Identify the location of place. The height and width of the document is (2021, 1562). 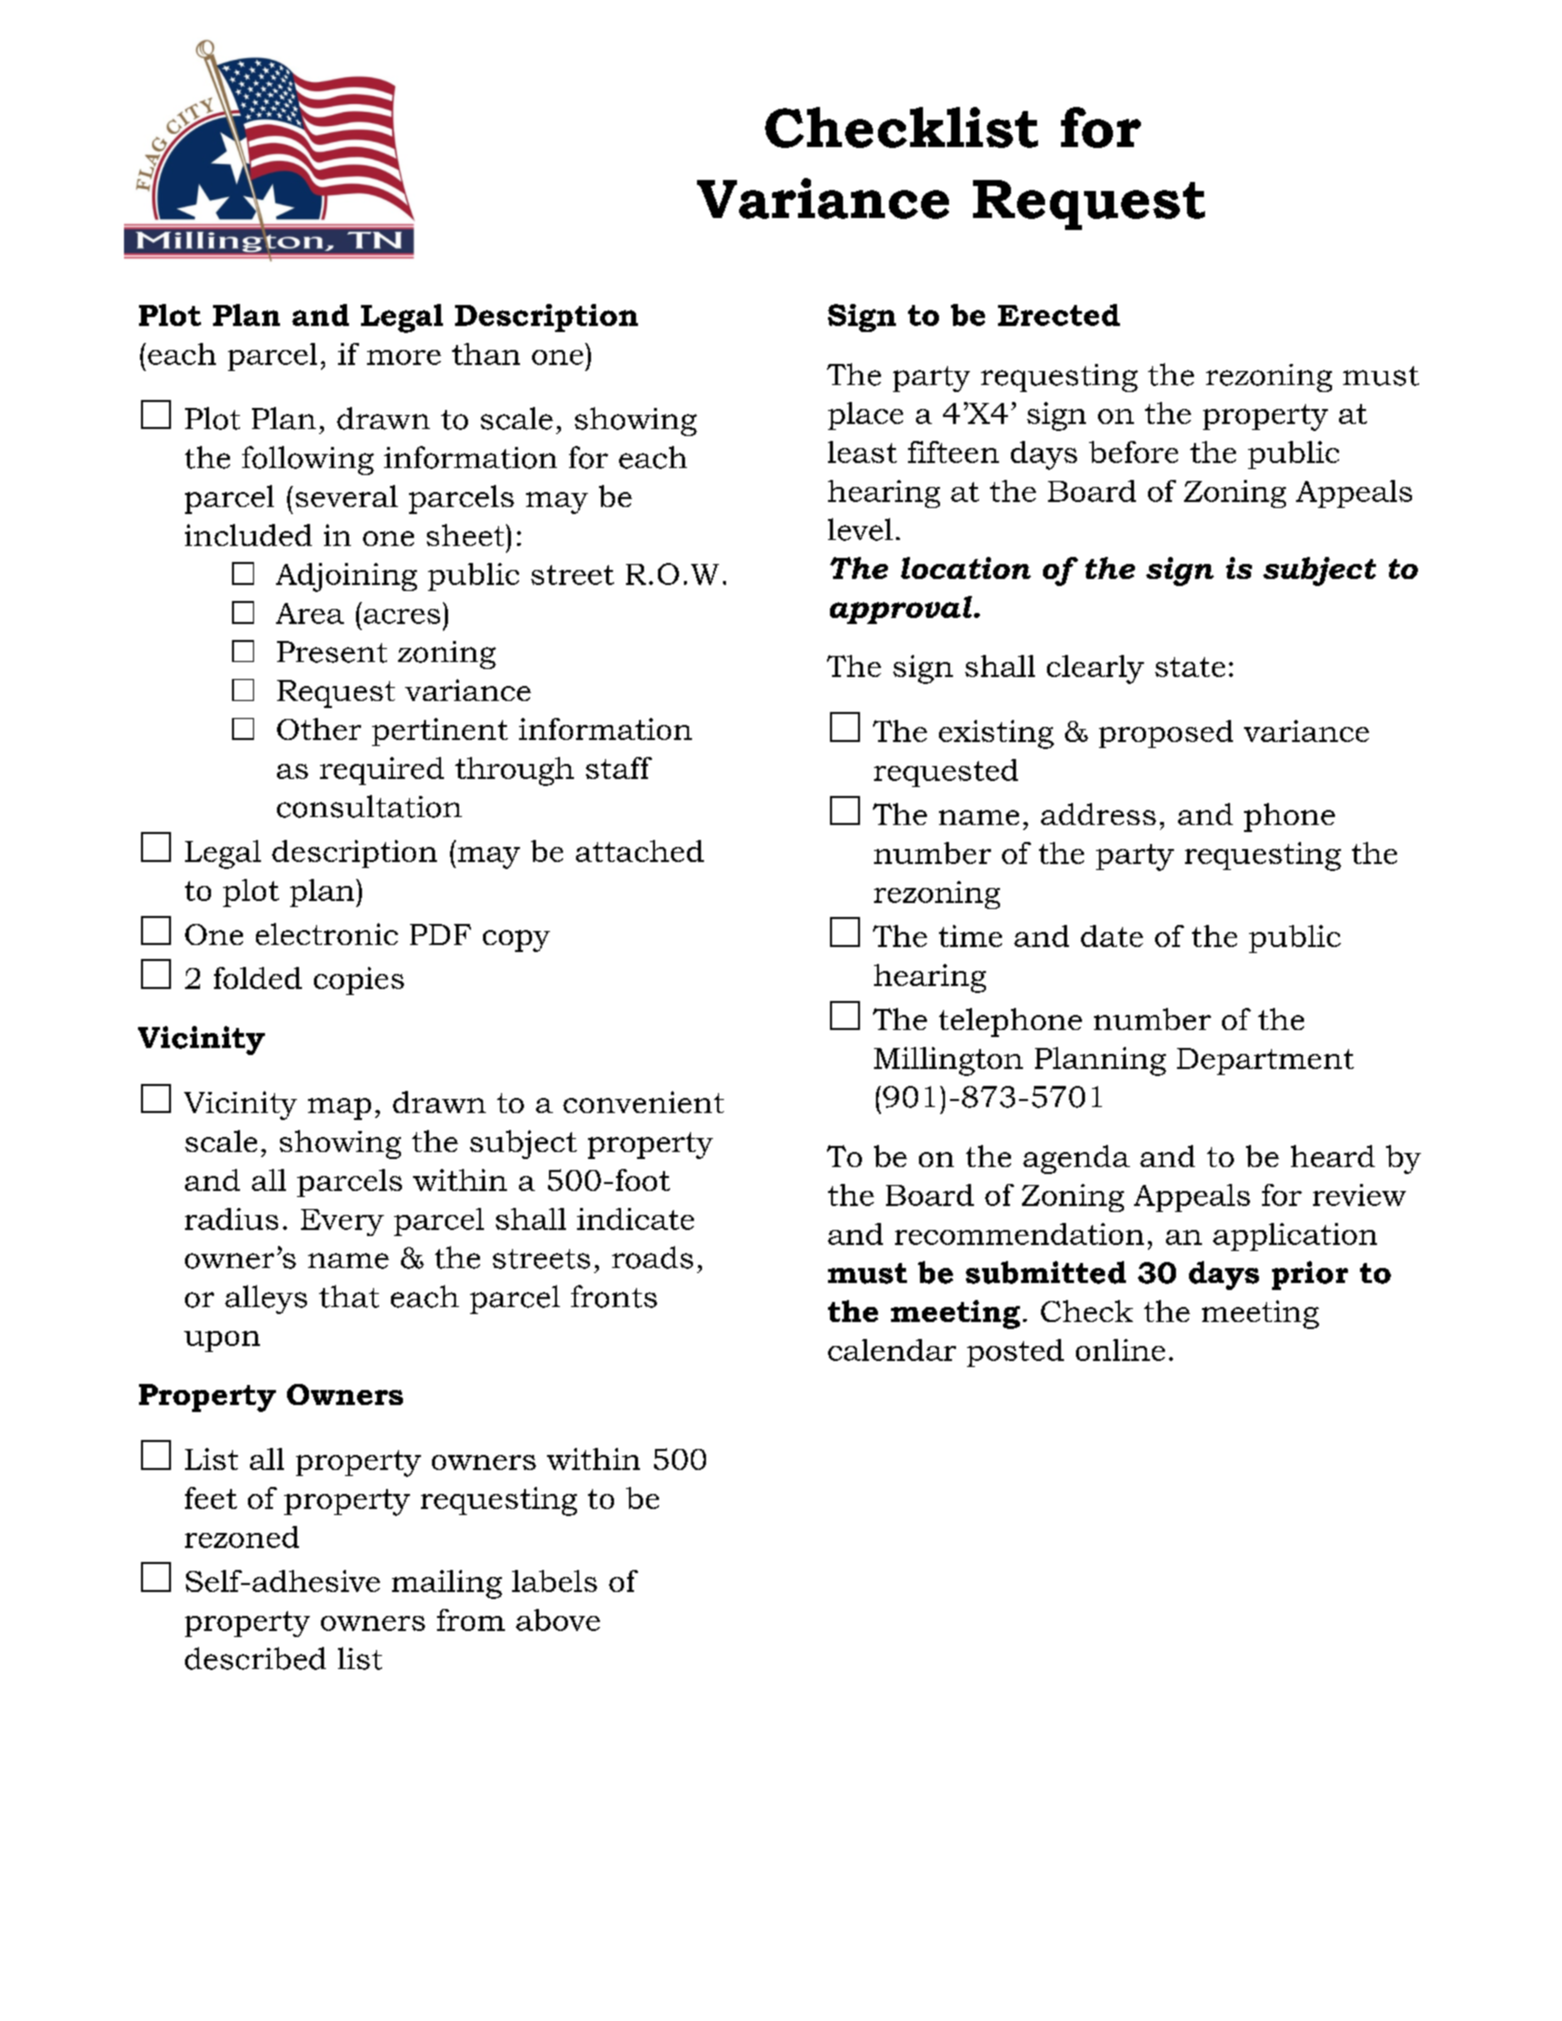
(865, 416).
